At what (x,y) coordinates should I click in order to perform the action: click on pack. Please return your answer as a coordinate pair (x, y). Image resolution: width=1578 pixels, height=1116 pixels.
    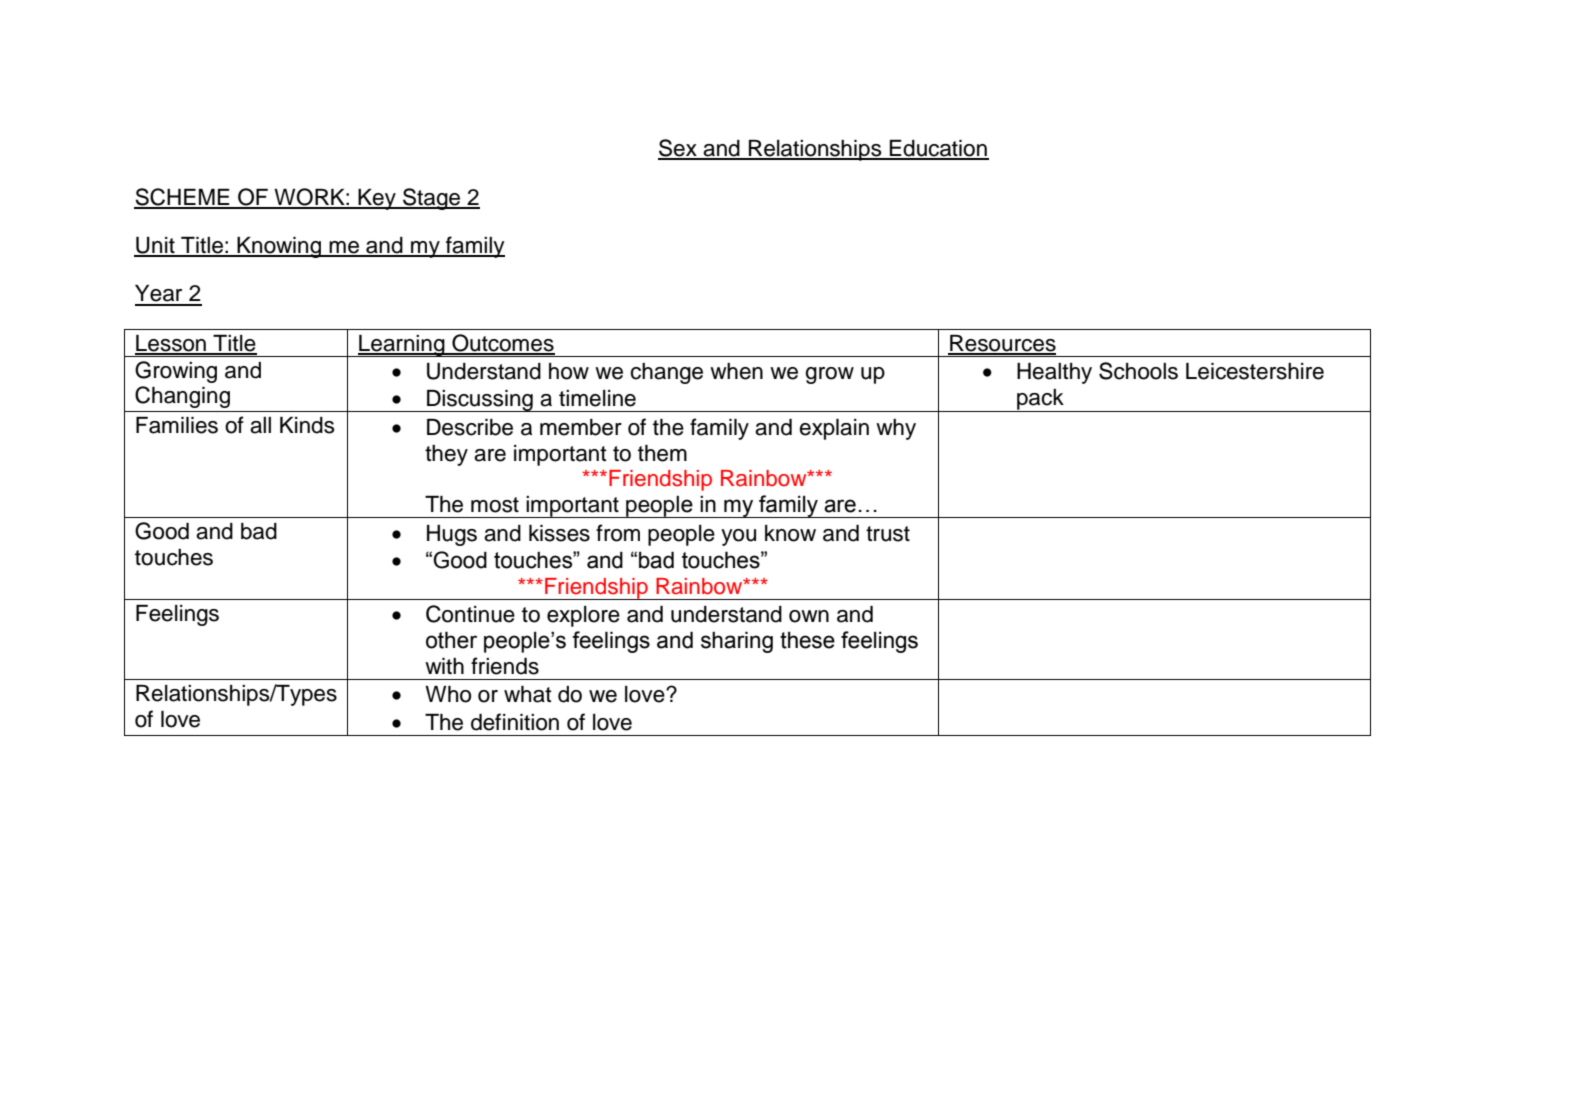
    Looking at the image, I should click on (1040, 400).
